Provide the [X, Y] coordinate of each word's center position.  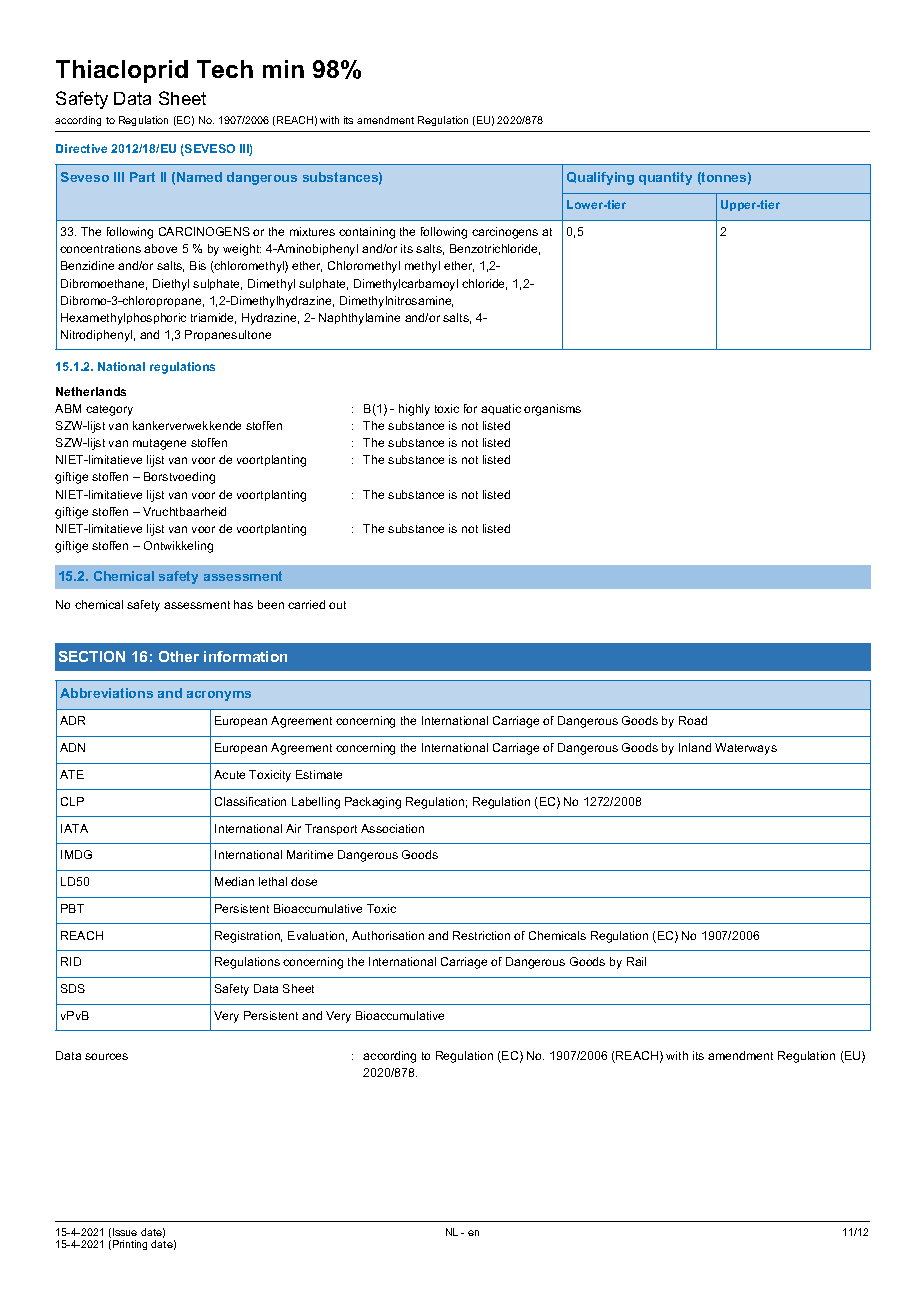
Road [693, 720]
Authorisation [388, 935]
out [337, 605]
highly [414, 410]
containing [367, 233]
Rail [636, 961]
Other [179, 656]
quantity [665, 178]
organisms [552, 410]
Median [234, 881]
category [109, 410]
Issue [125, 1232]
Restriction [481, 935]
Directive [81, 148]
